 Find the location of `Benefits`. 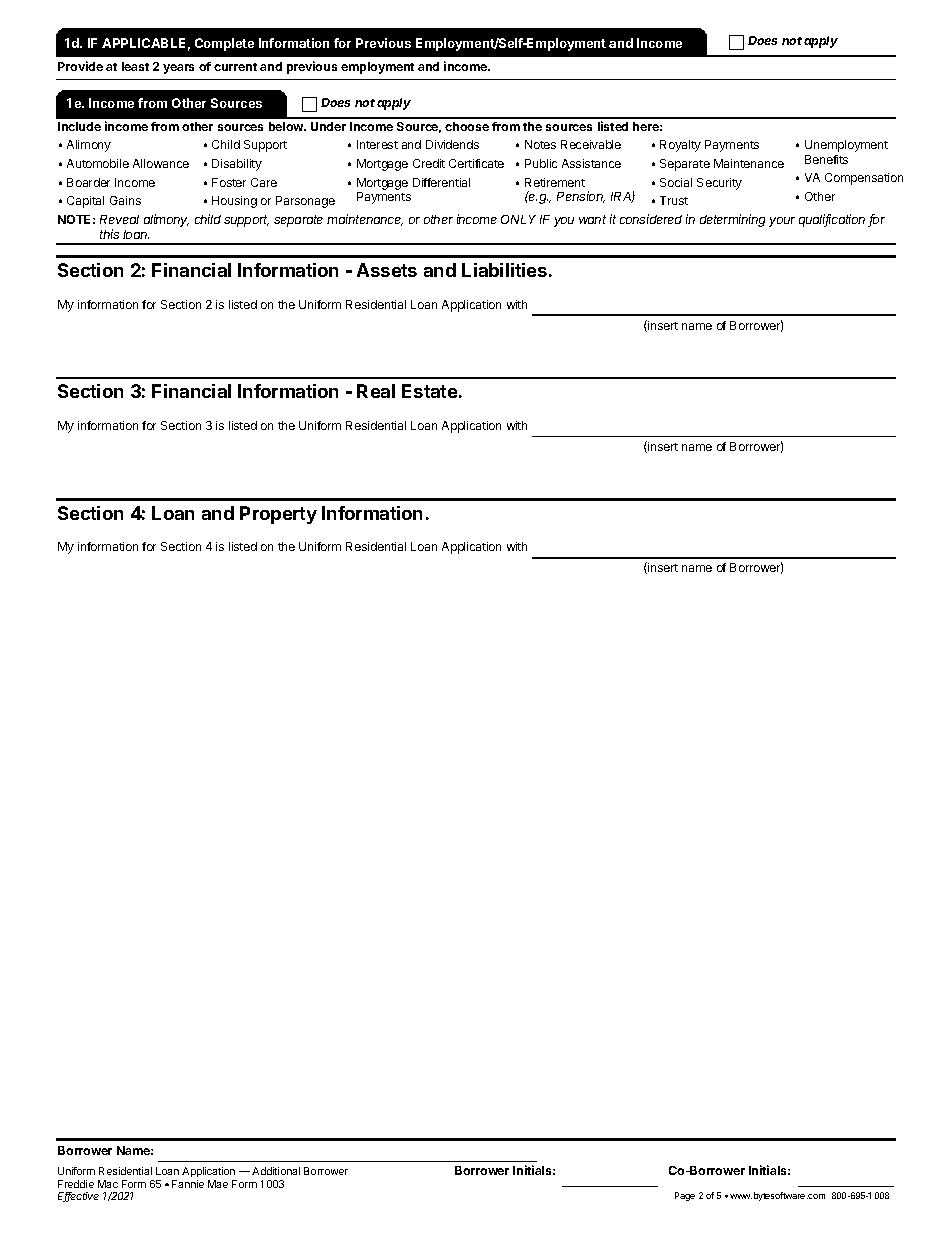

Benefits is located at coordinates (826, 159).
